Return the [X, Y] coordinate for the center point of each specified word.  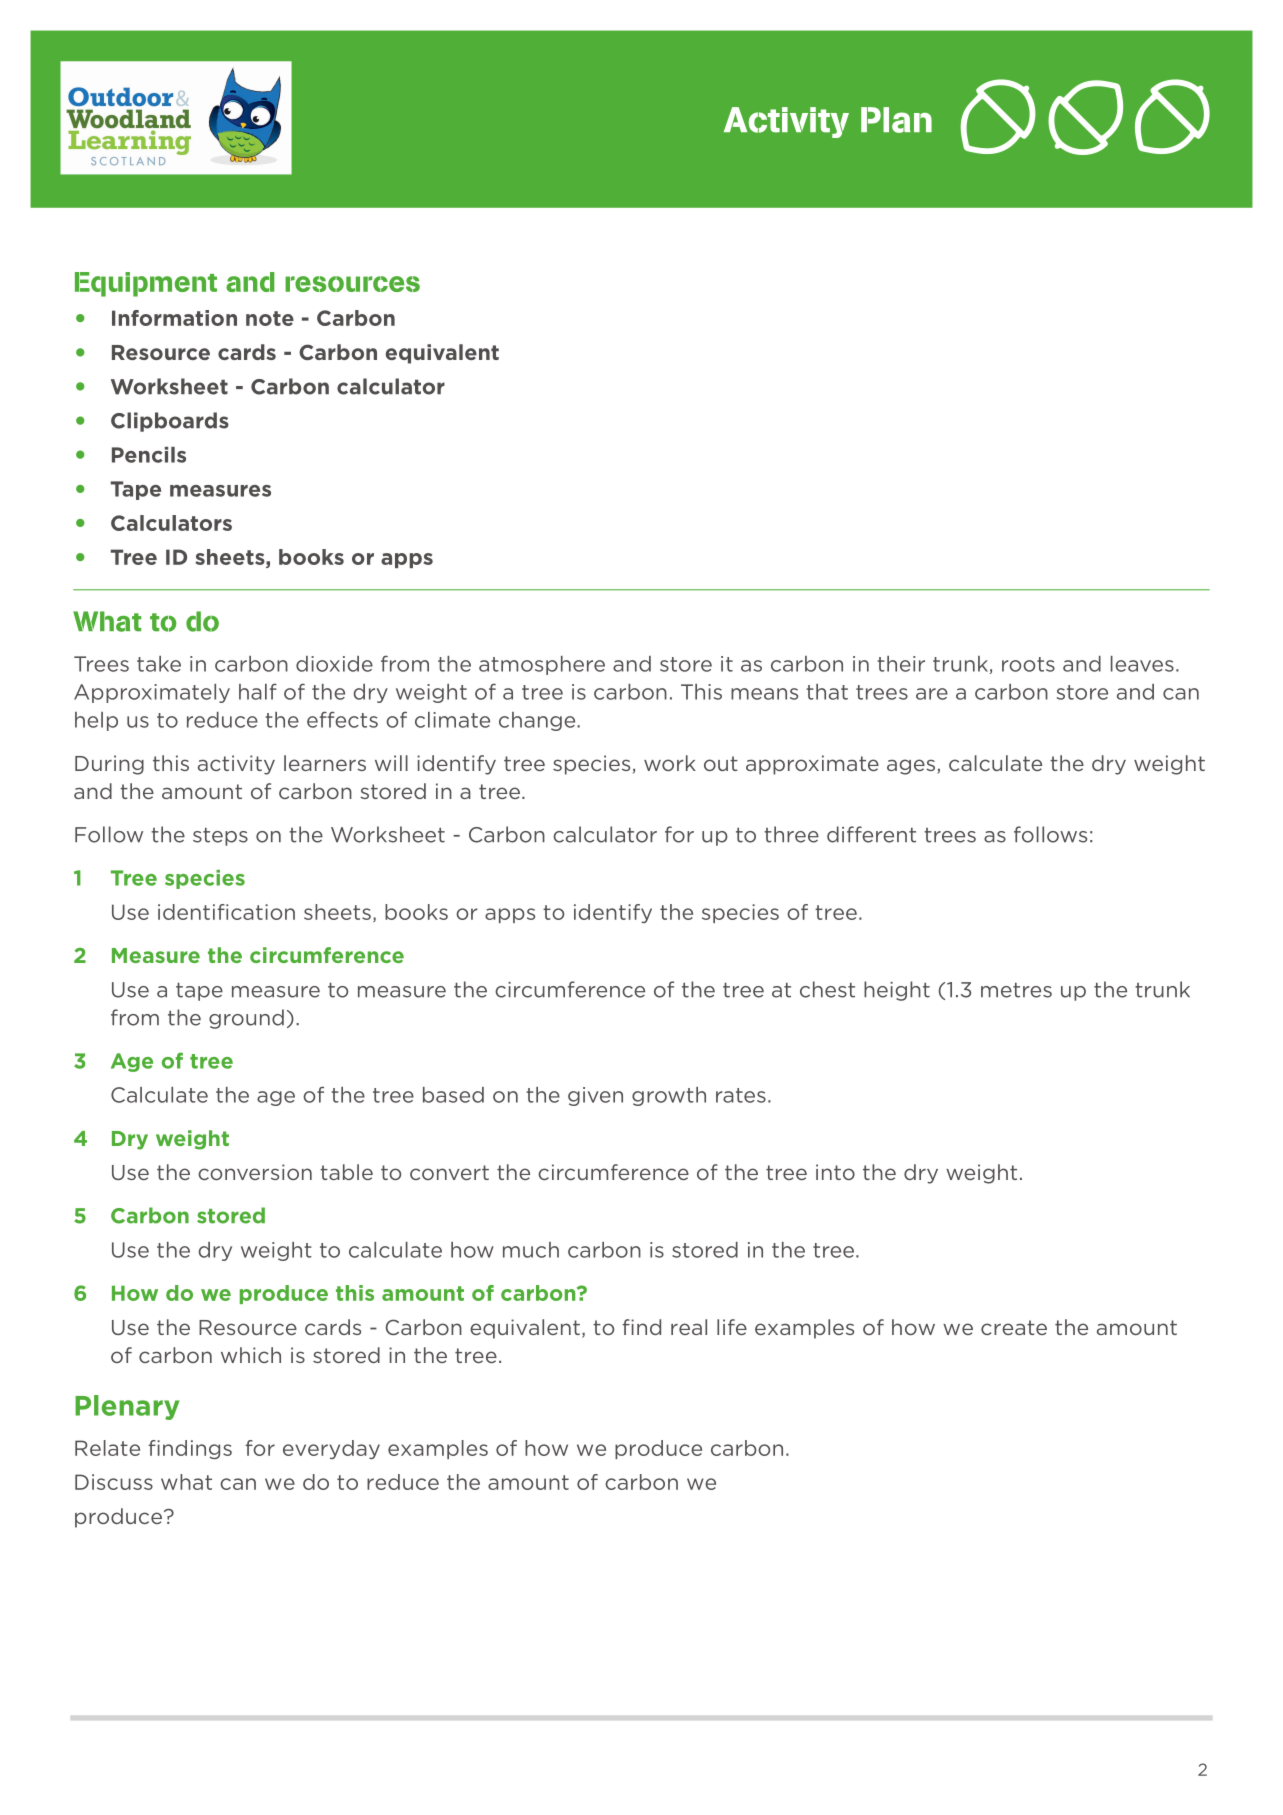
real [689, 1327]
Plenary [127, 1407]
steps [220, 837]
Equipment [146, 284]
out [721, 763]
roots [1028, 664]
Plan [896, 120]
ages [912, 767]
